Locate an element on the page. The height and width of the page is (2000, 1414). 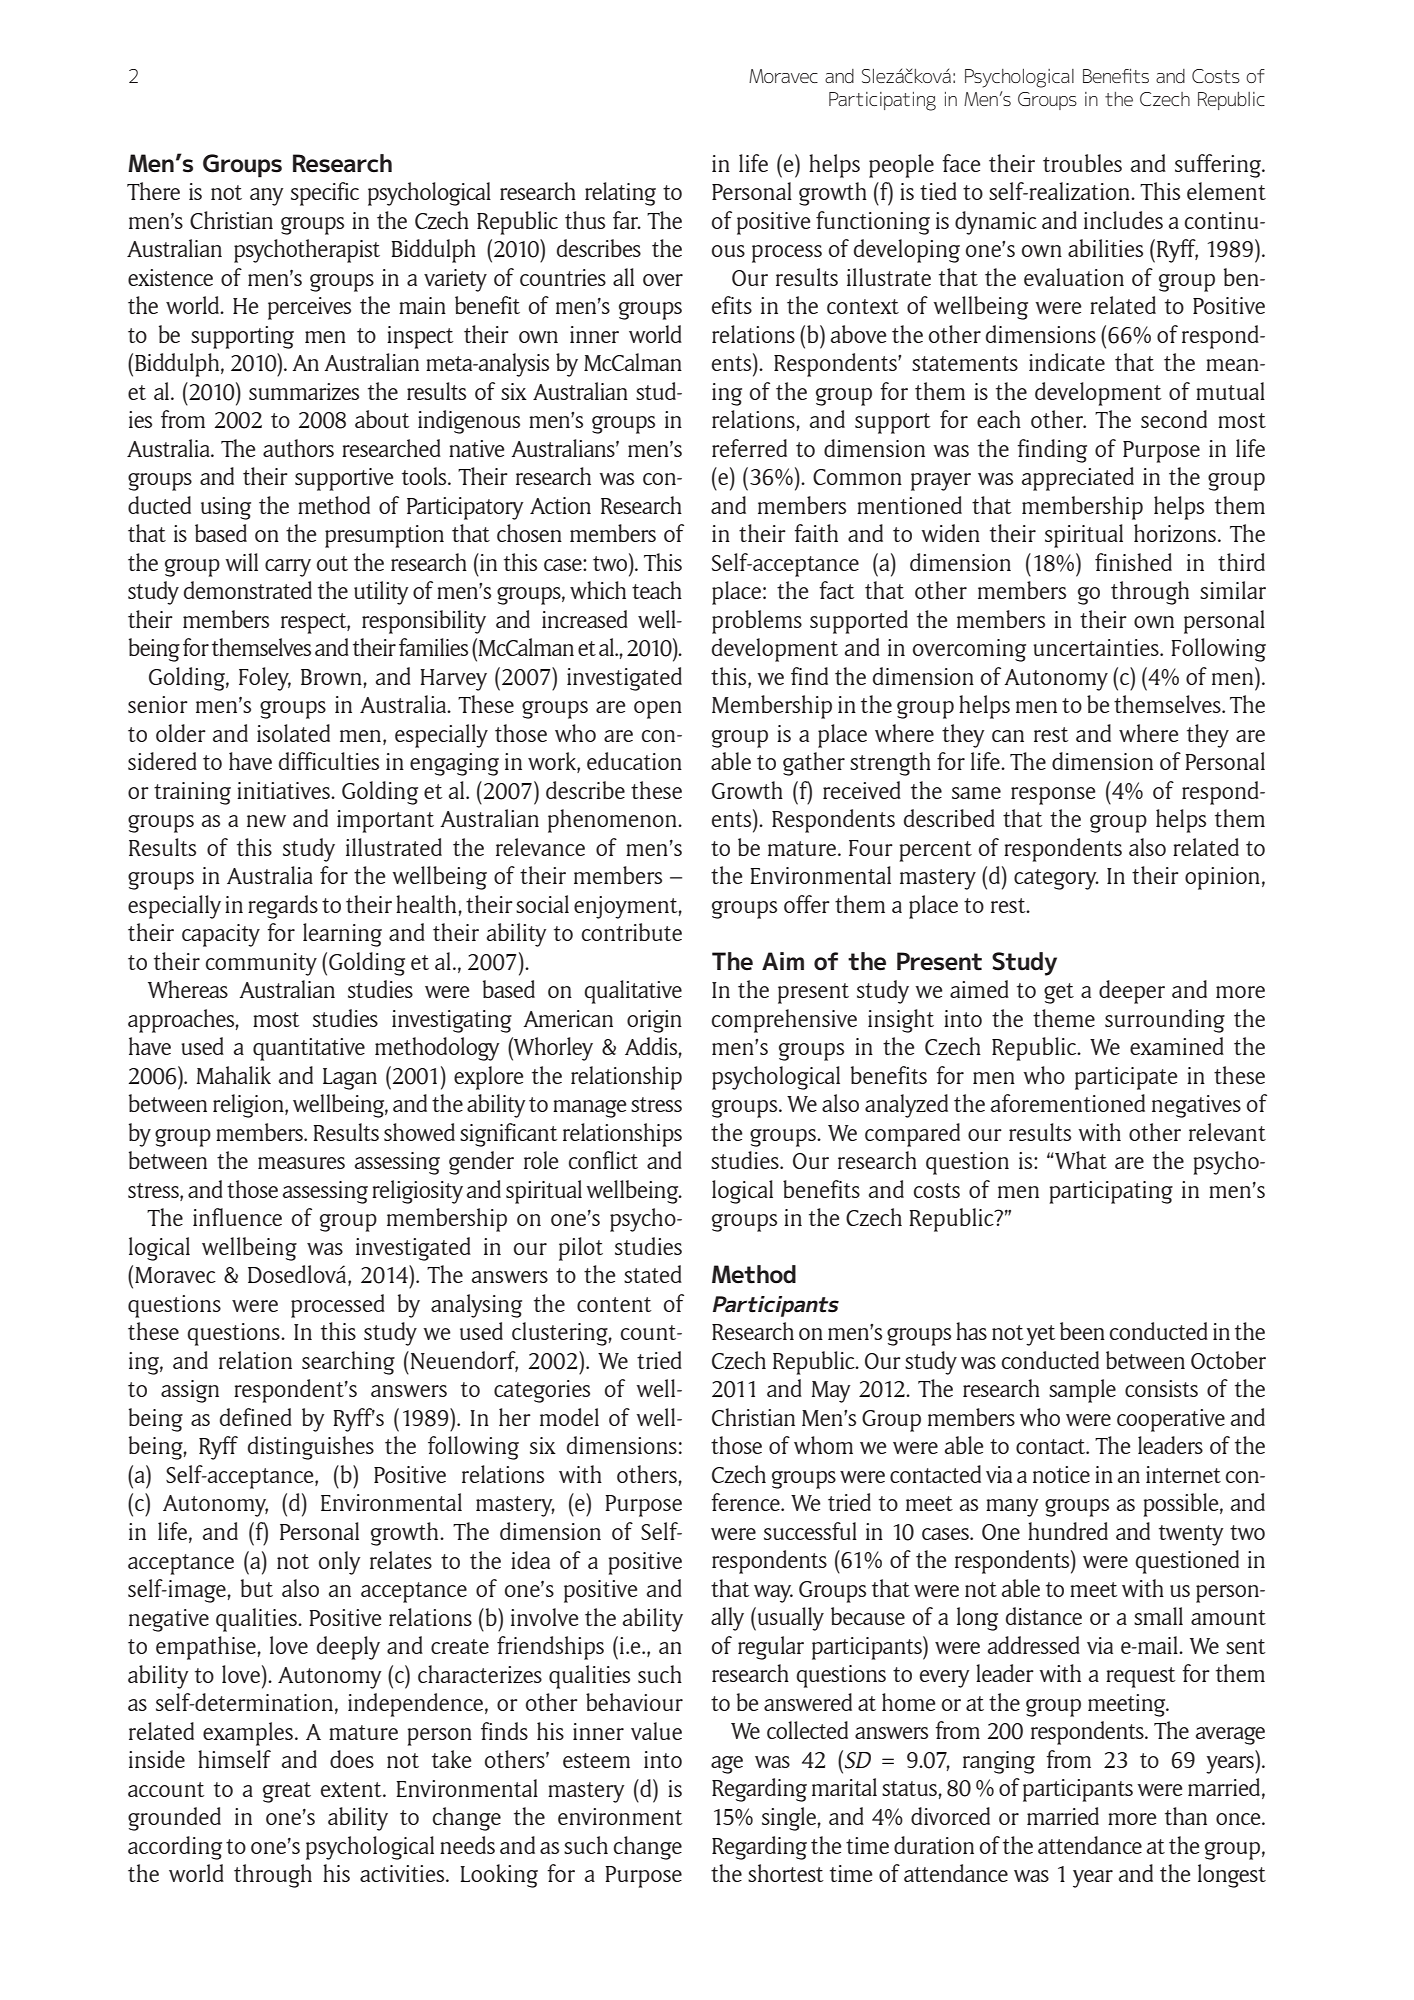
quantitative is located at coordinates (309, 1049).
